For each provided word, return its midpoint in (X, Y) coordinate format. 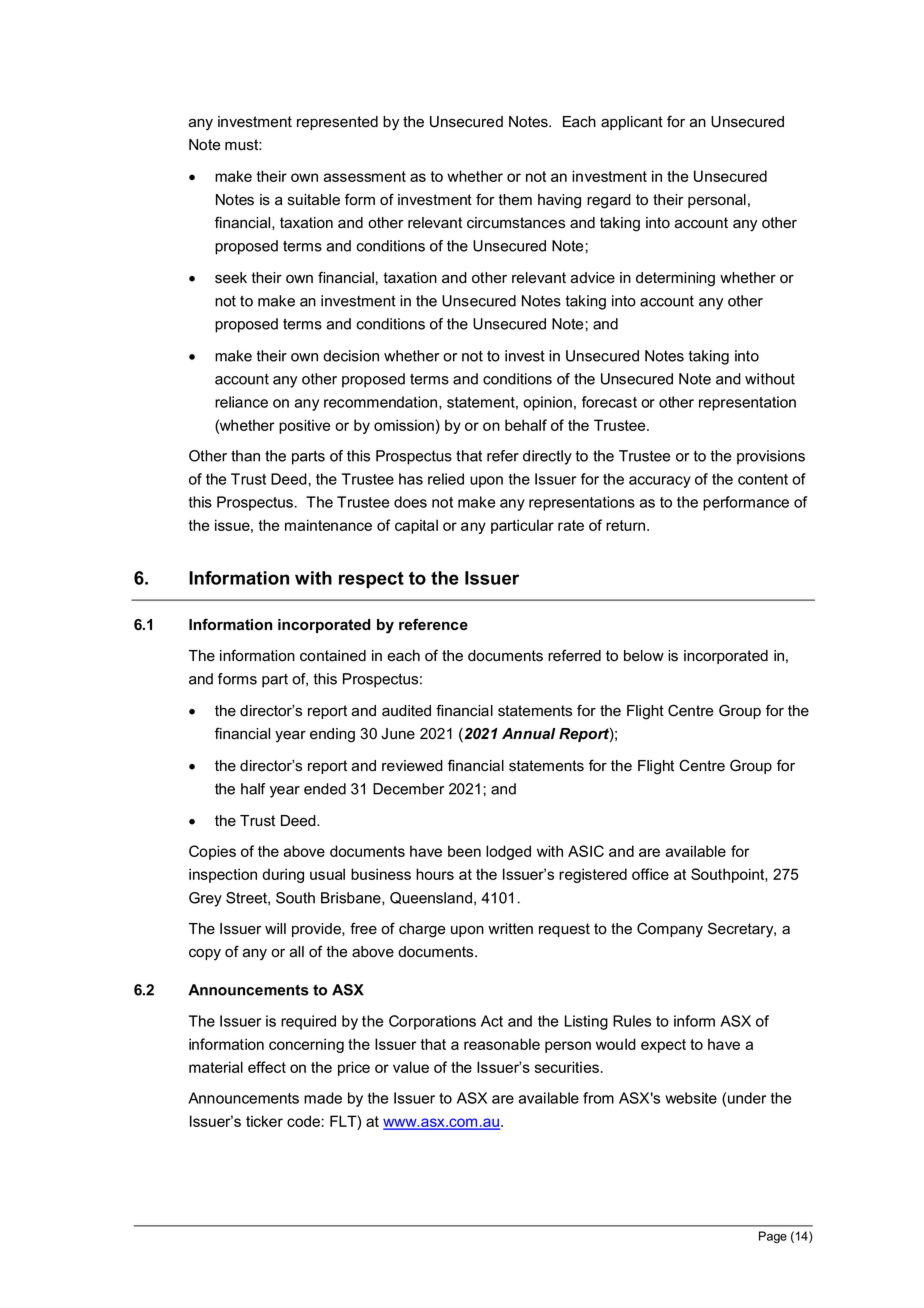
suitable (314, 200)
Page (773, 1237)
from (598, 1098)
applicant (632, 123)
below (644, 656)
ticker (264, 1121)
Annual (529, 734)
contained (333, 656)
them (515, 200)
